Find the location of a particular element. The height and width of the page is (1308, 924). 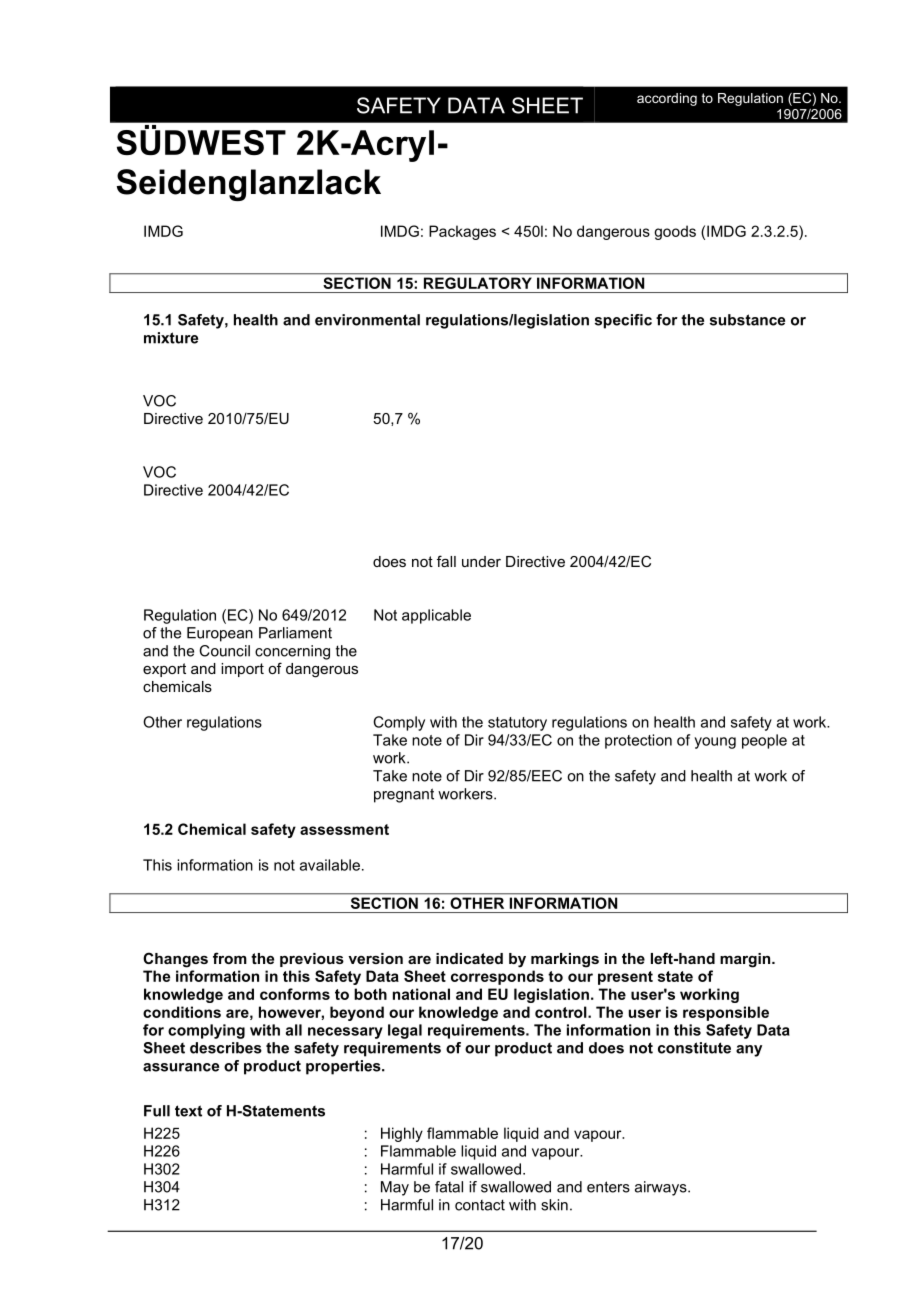

Packages is located at coordinates (462, 232).
